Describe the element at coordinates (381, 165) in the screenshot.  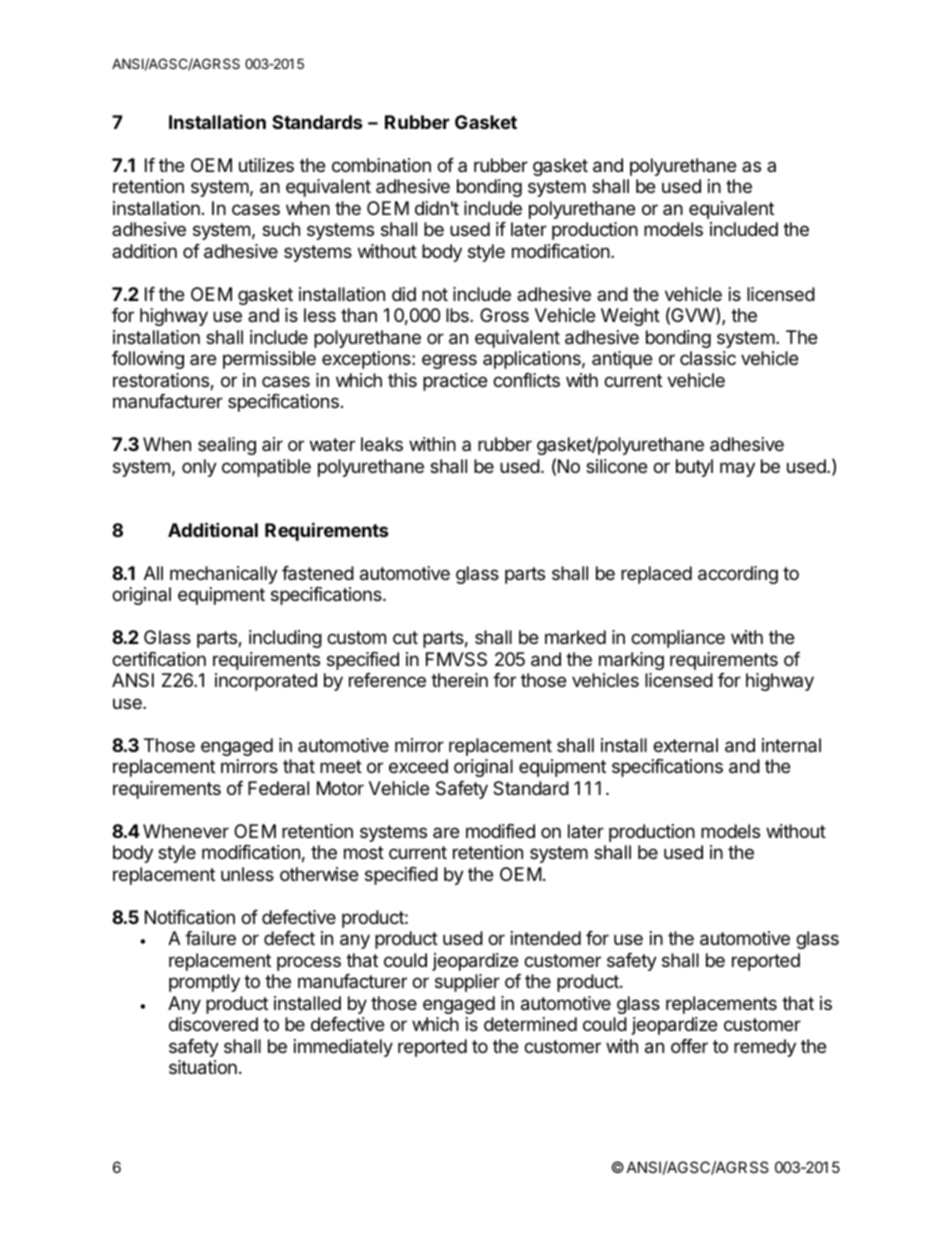
I see `combination` at that location.
